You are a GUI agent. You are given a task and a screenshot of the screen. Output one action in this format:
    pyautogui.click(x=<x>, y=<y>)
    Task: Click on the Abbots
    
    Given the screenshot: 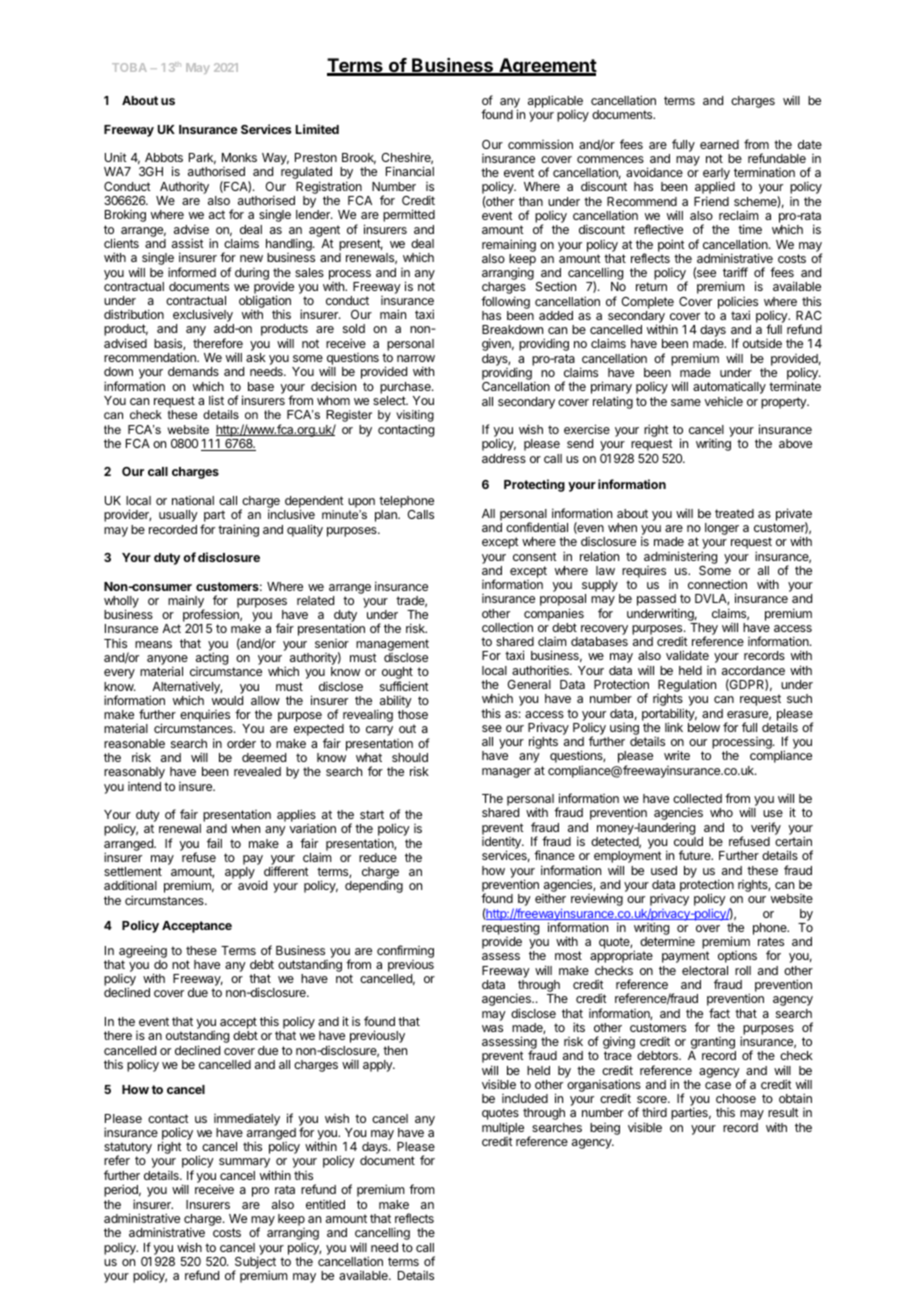 What is the action you would take?
    pyautogui.click(x=164, y=157)
